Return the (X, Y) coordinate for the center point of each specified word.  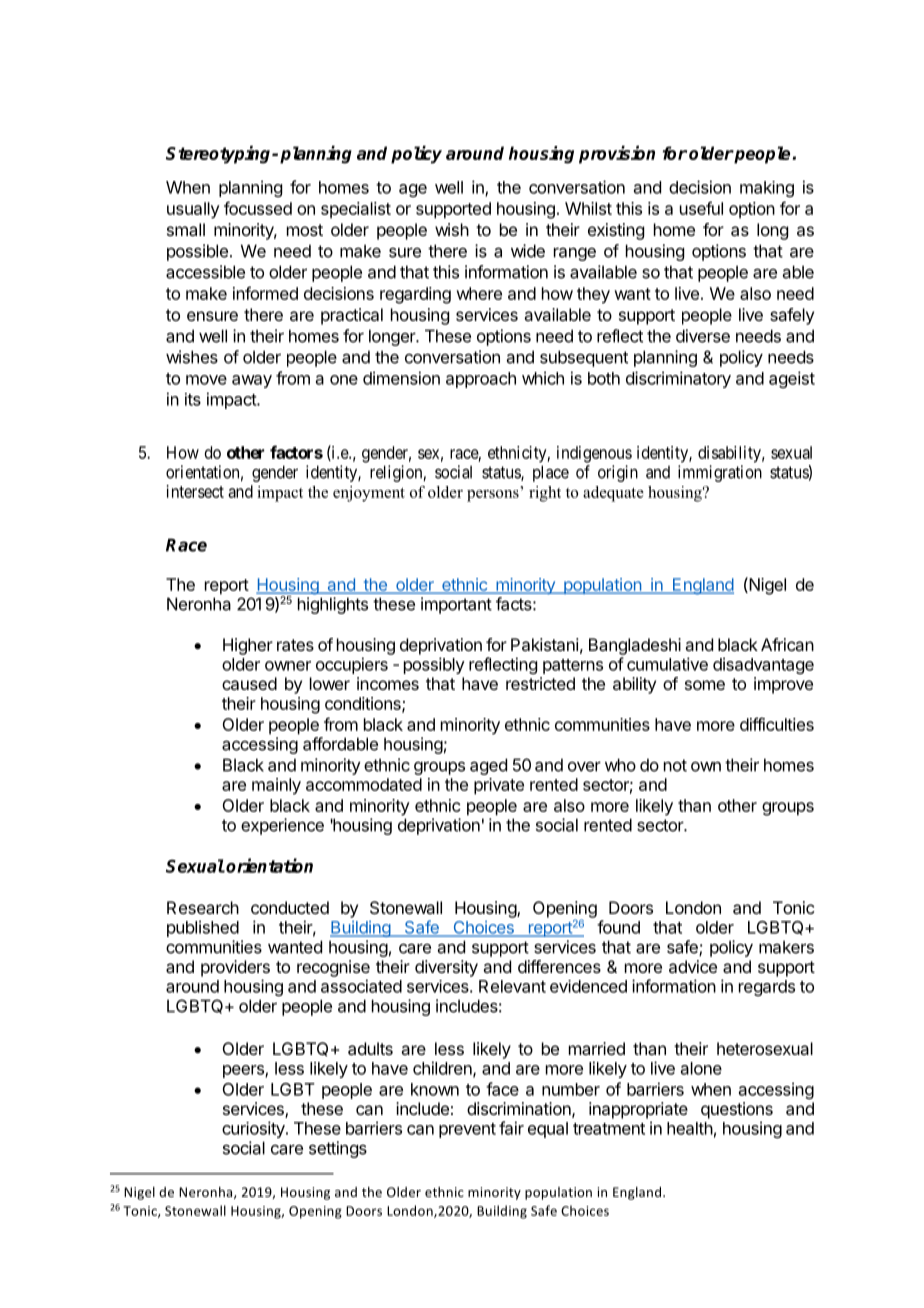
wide (528, 251)
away (252, 381)
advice (693, 966)
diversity (446, 968)
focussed (258, 208)
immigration (720, 473)
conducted (290, 907)
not (675, 765)
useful (701, 208)
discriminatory (678, 379)
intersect (195, 491)
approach (481, 380)
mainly (276, 786)
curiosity (254, 1129)
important (456, 605)
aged (488, 766)
